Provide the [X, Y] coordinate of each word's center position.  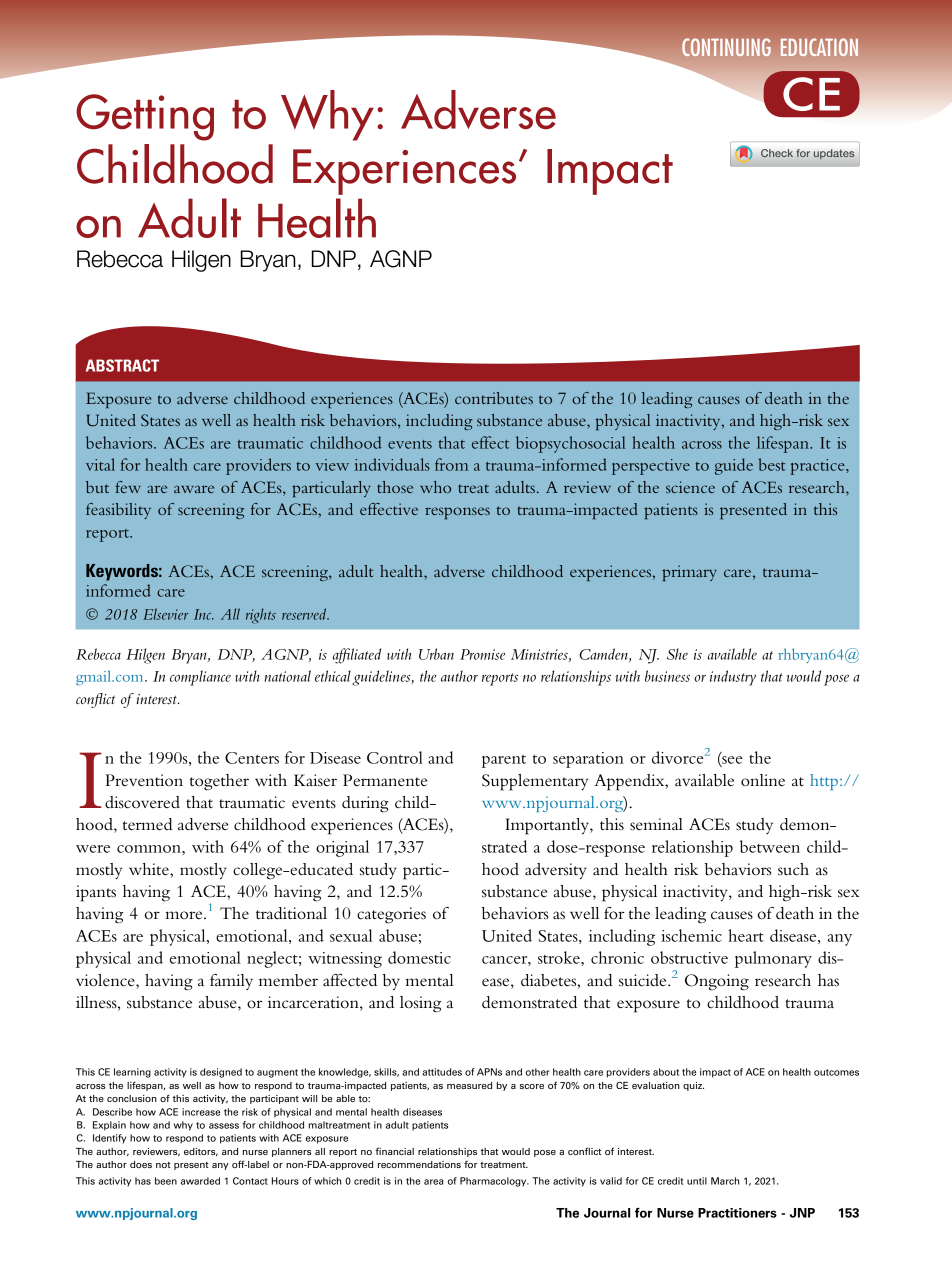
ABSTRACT [122, 365]
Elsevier [166, 614]
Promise [482, 654]
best [771, 464]
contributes [494, 398]
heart [746, 935]
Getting [145, 117]
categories [391, 915]
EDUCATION [819, 47]
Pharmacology [494, 1182]
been [166, 1181]
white [150, 869]
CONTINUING [726, 47]
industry [733, 678]
